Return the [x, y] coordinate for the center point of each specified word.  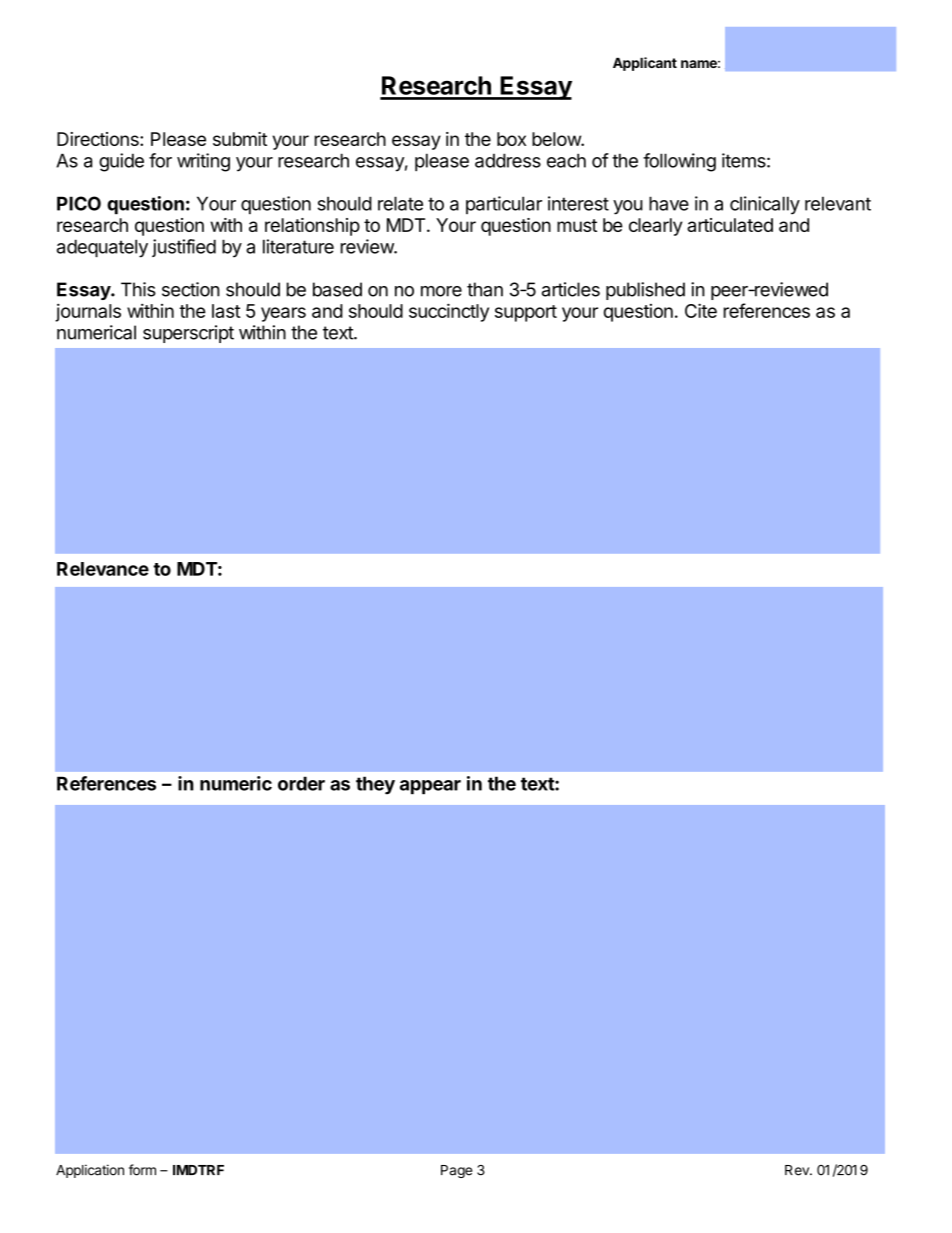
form [142, 1170]
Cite [701, 310]
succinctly [449, 312]
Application [90, 1171]
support [526, 313]
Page [456, 1171]
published [645, 291]
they [375, 785]
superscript [188, 334]
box [511, 139]
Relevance [103, 569]
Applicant [645, 64]
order [301, 783]
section [191, 289]
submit [240, 139]
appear [430, 787]
